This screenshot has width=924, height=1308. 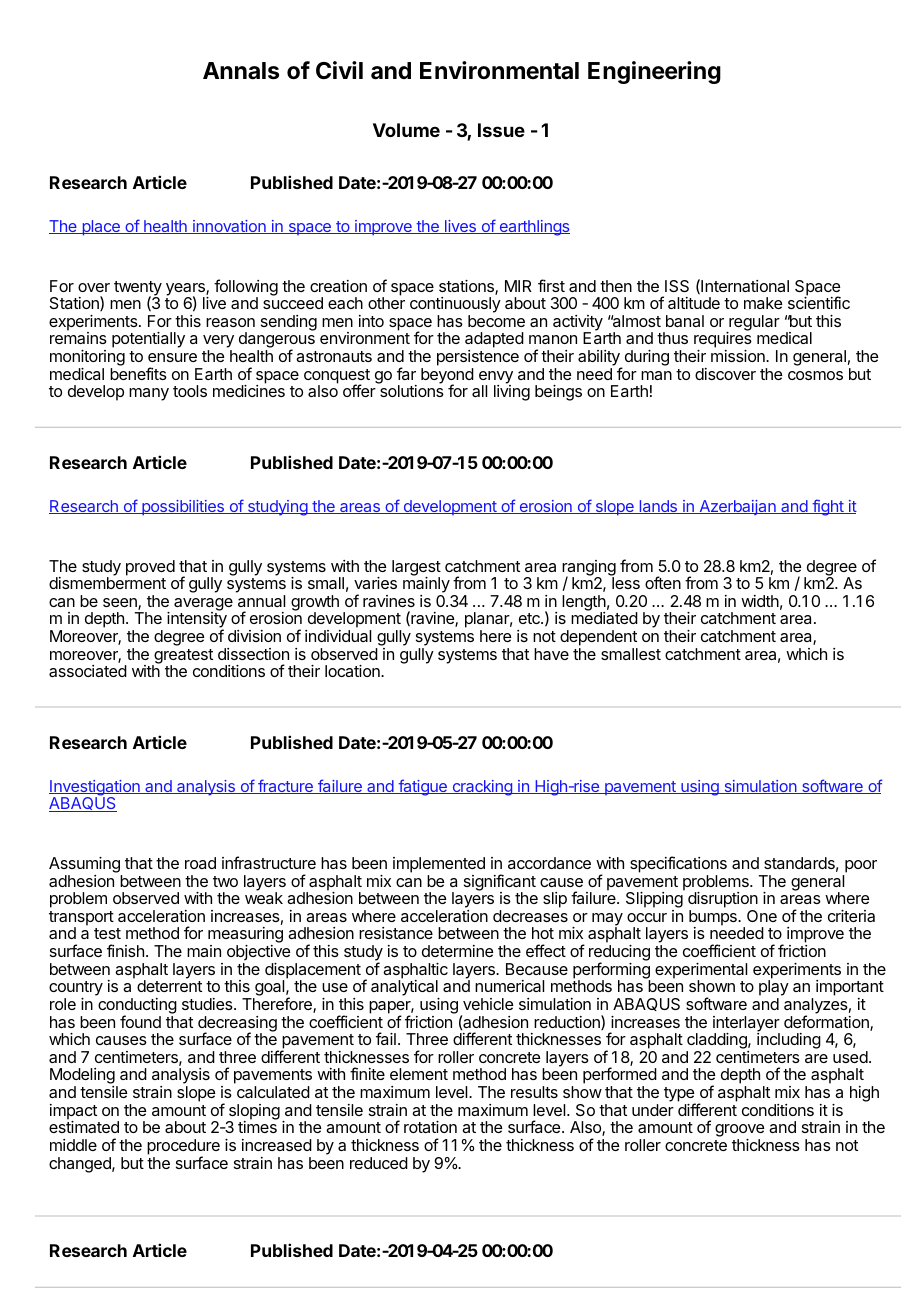 What do you see at coordinates (512, 393) in the screenshot?
I see `living` at bounding box center [512, 393].
